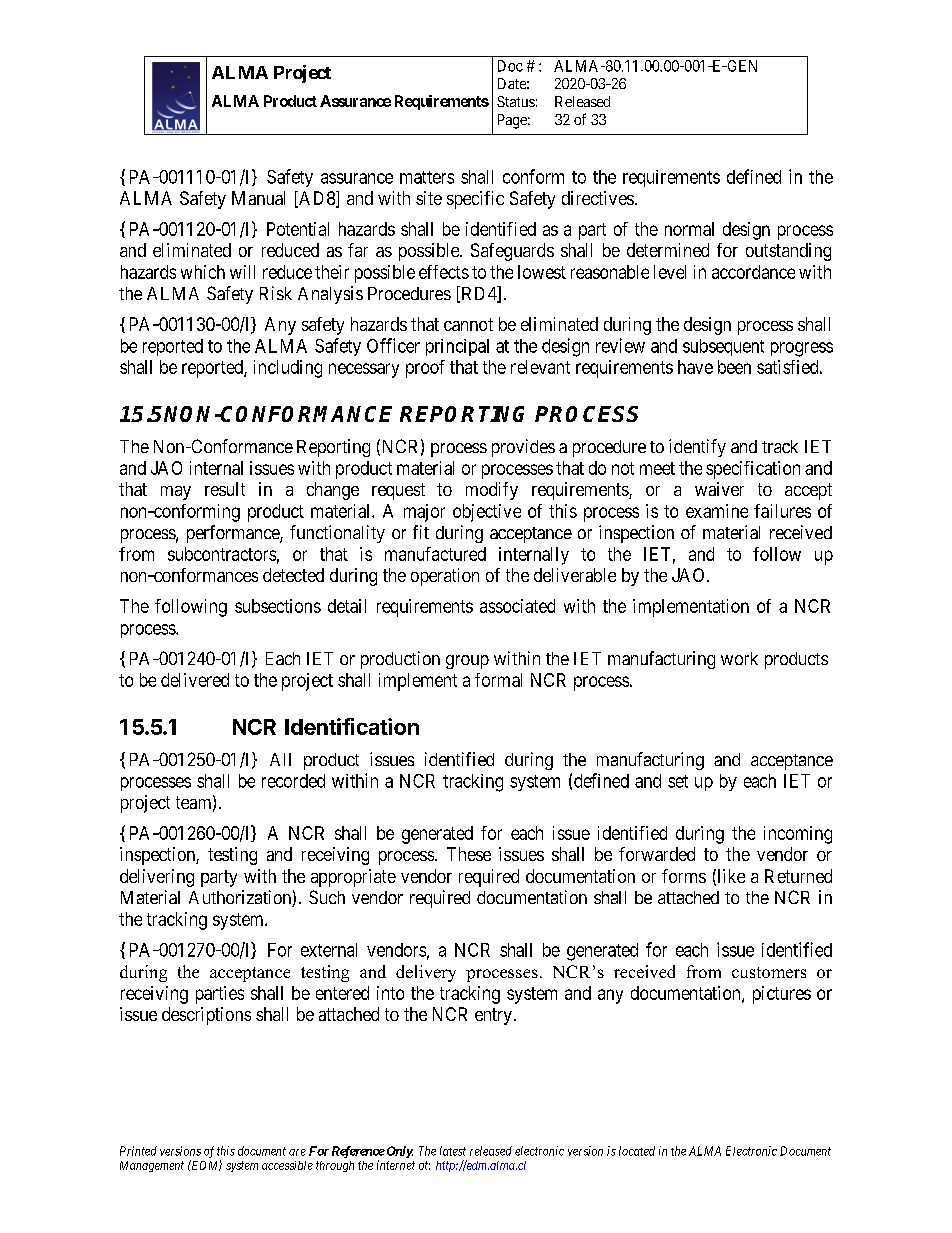 This page has height=1233, width=952. Describe the element at coordinates (734, 367) in the page. I see `been` at that location.
